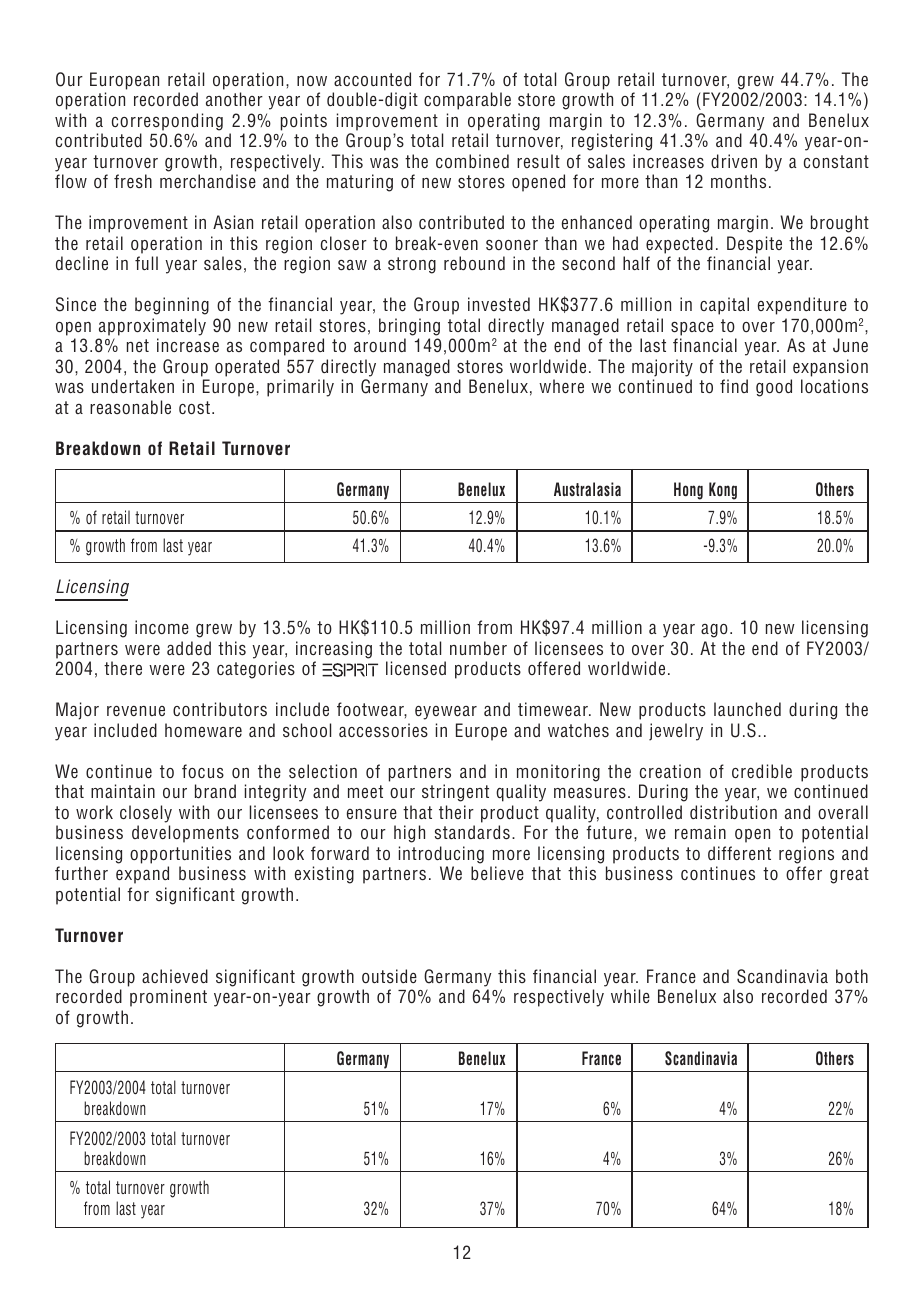 The width and height of the document is (924, 1308). I want to click on both, so click(852, 976).
